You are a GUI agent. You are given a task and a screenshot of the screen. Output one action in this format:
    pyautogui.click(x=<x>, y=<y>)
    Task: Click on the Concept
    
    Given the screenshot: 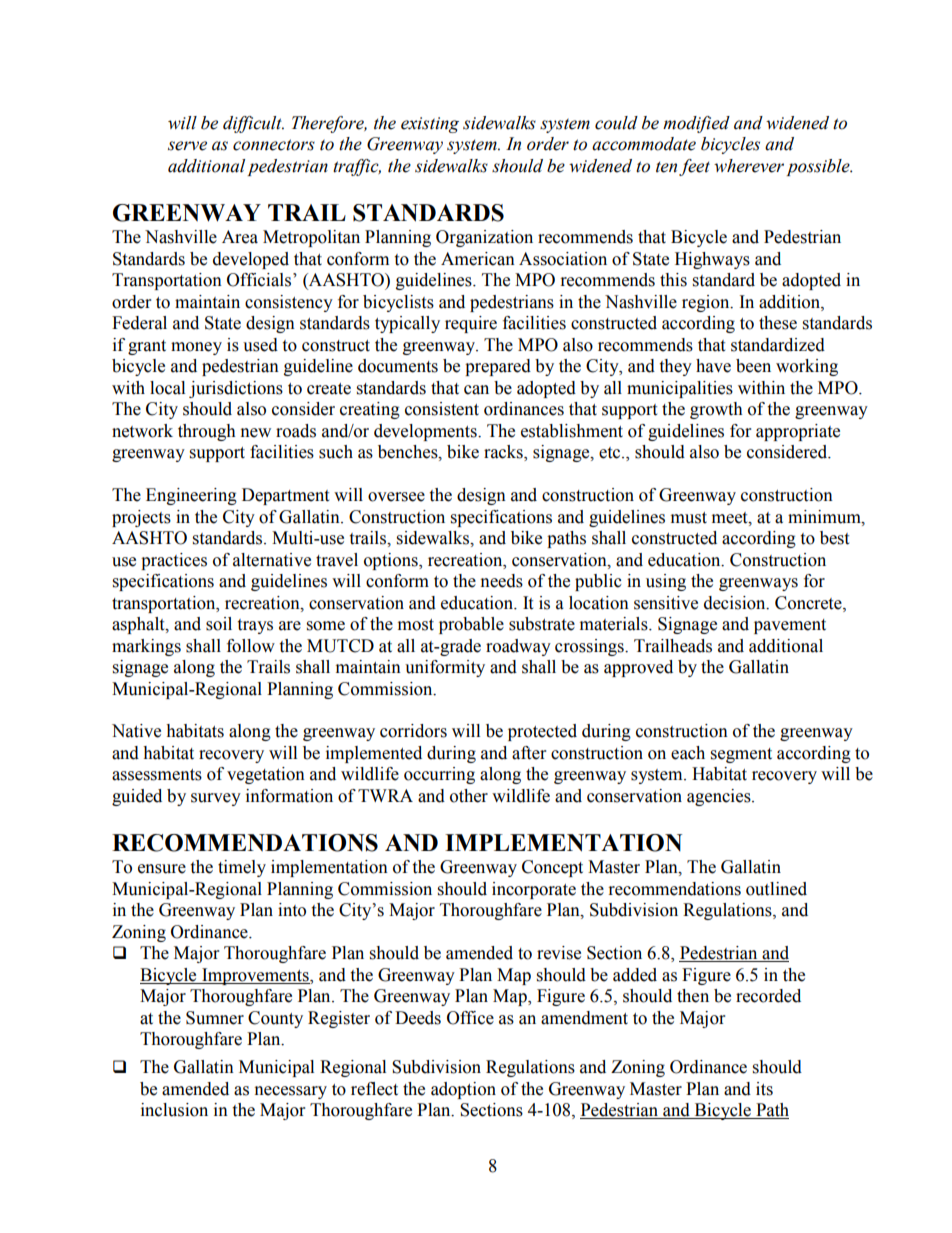 What is the action you would take?
    pyautogui.click(x=552, y=868)
